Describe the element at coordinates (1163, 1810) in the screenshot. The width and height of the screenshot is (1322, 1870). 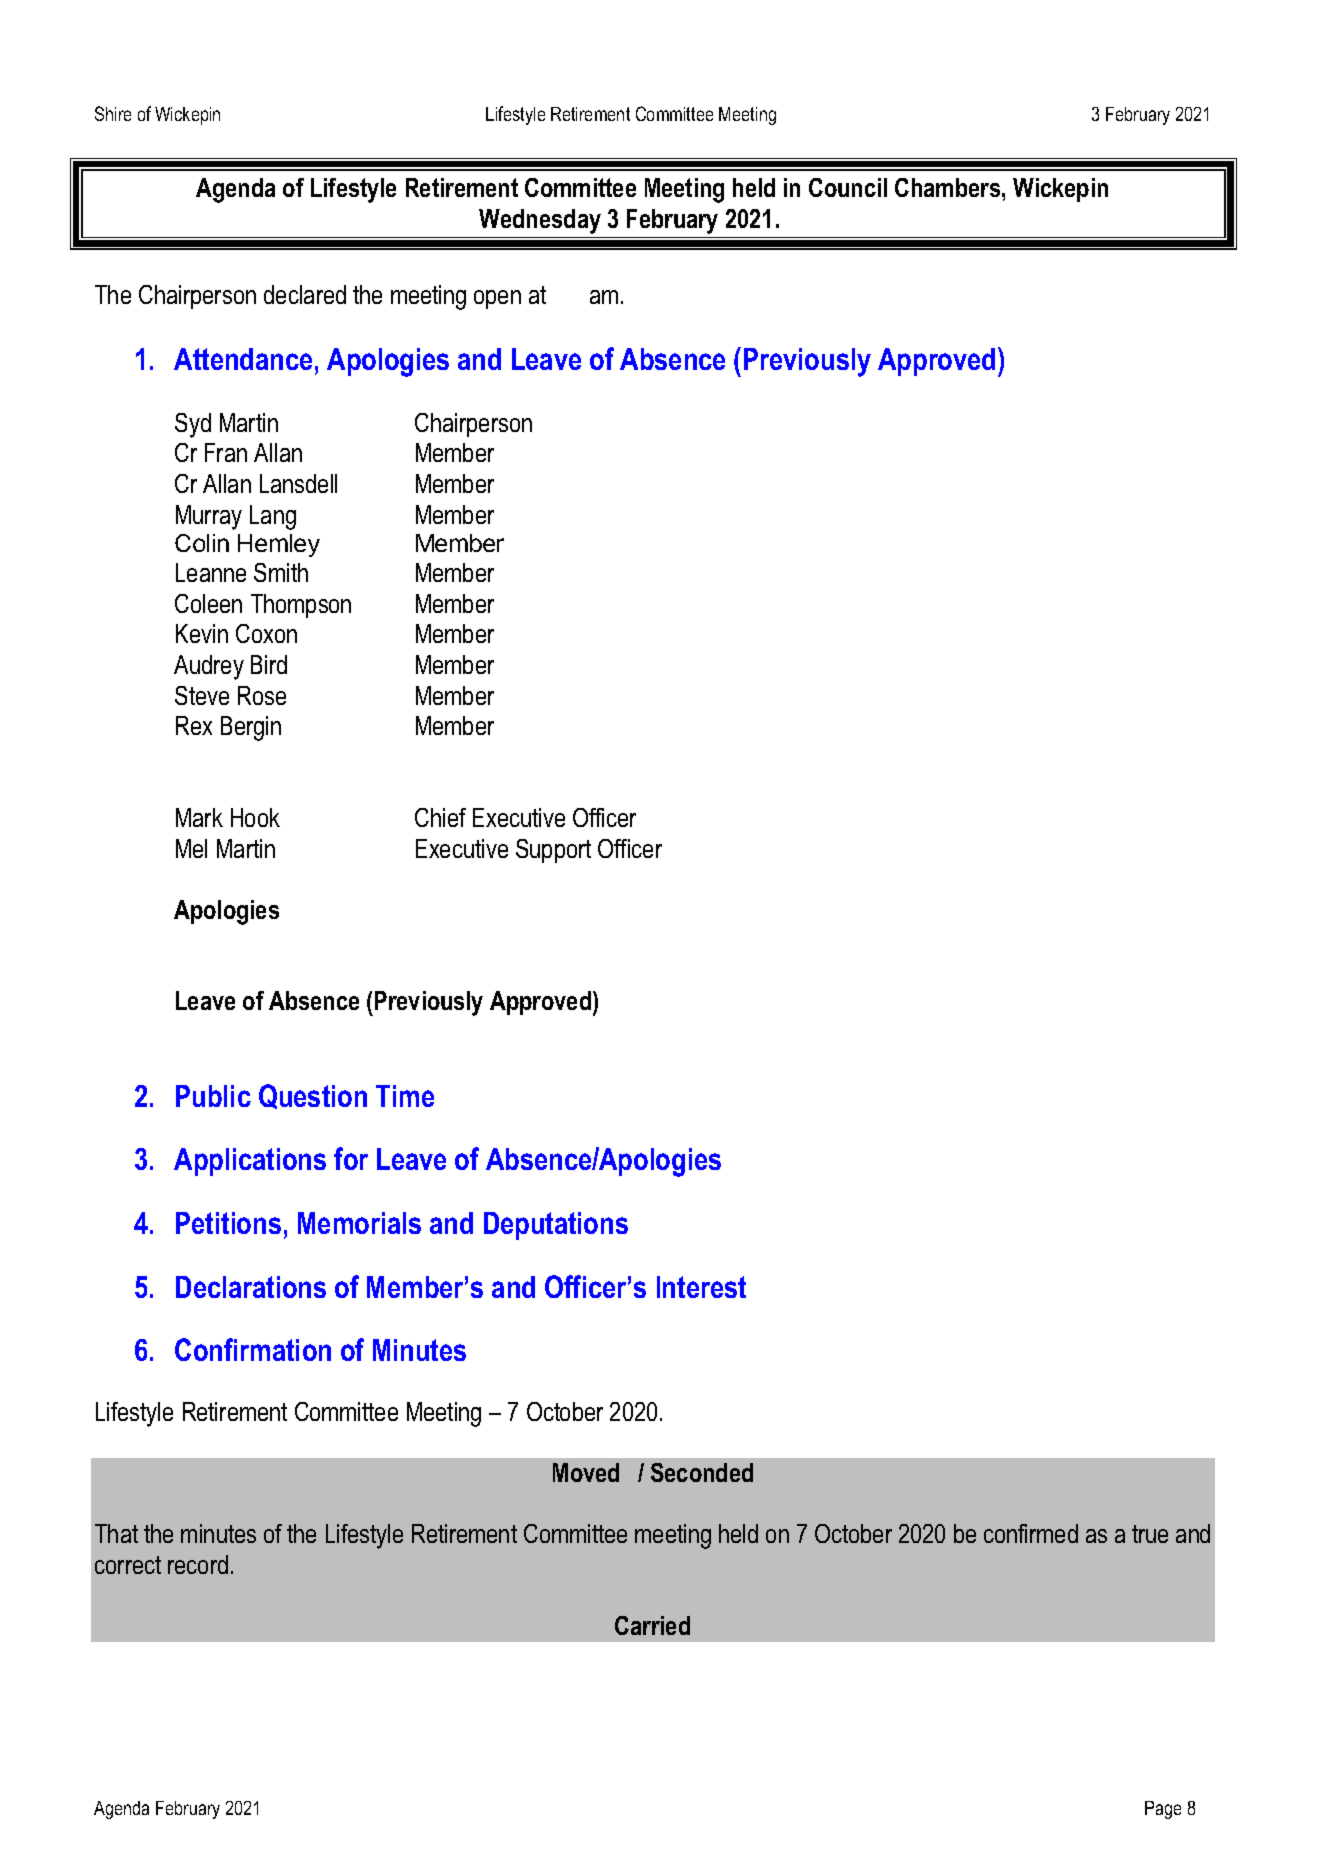
I see `Page` at that location.
